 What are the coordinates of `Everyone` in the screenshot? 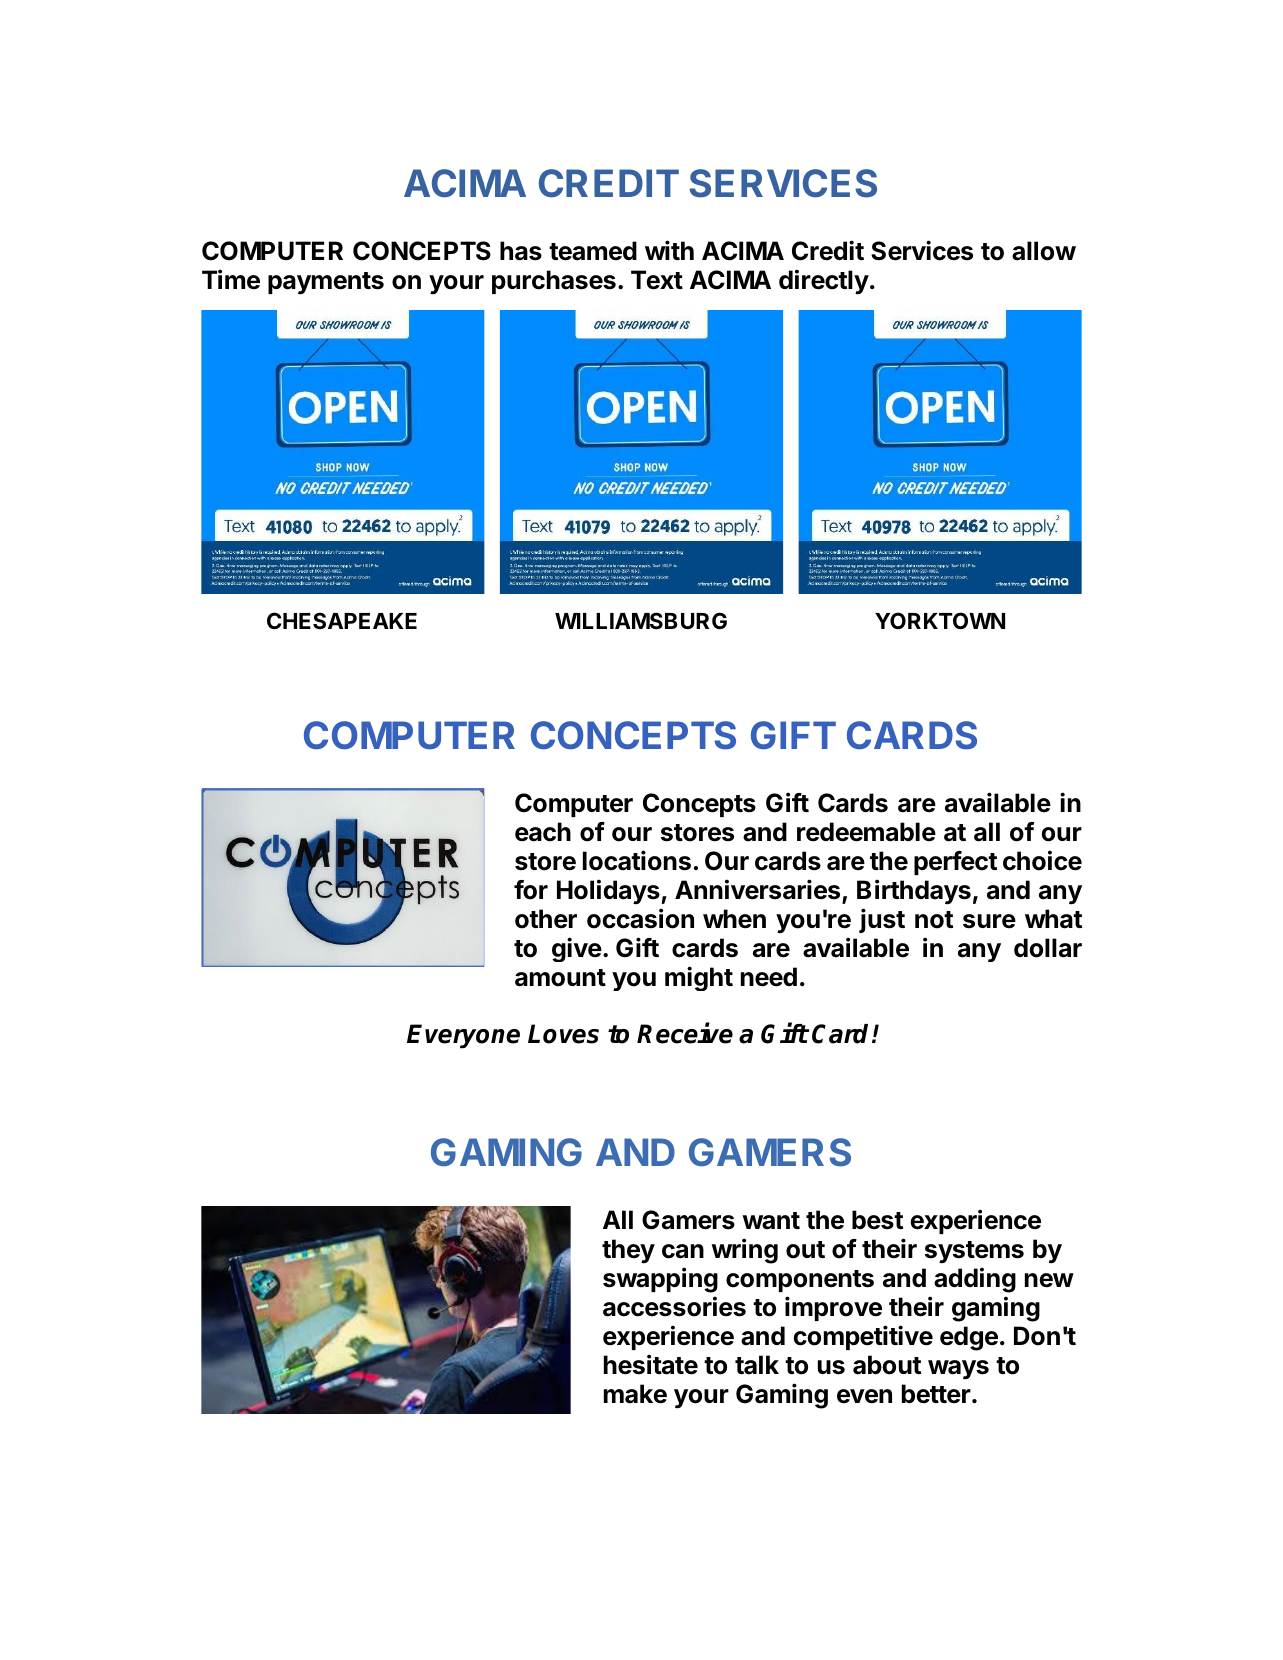 It's located at (463, 1036).
